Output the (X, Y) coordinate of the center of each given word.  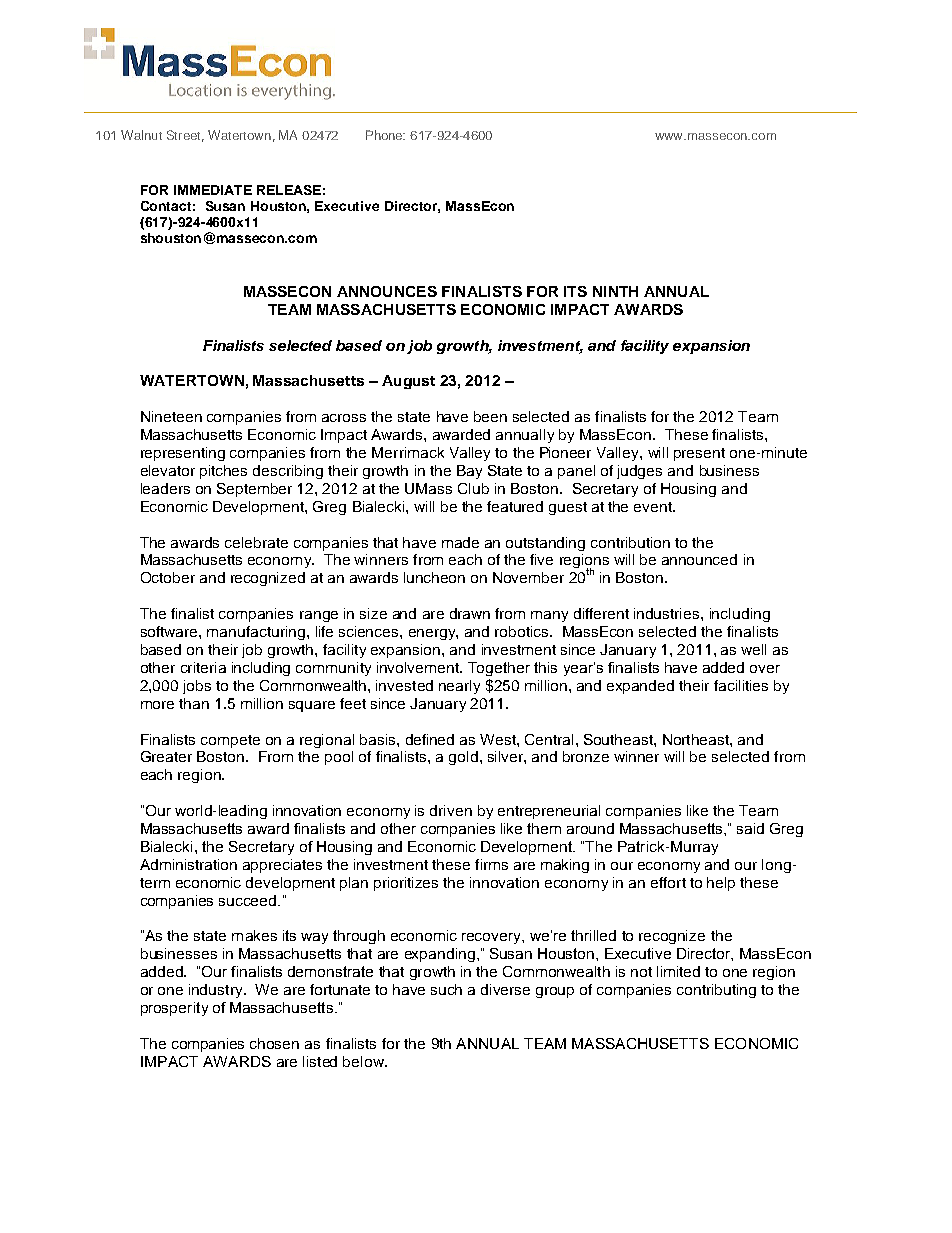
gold (463, 758)
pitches (223, 472)
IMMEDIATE (213, 190)
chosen (274, 1043)
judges (639, 472)
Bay (469, 472)
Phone (385, 135)
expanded (640, 687)
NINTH (615, 291)
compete (230, 741)
